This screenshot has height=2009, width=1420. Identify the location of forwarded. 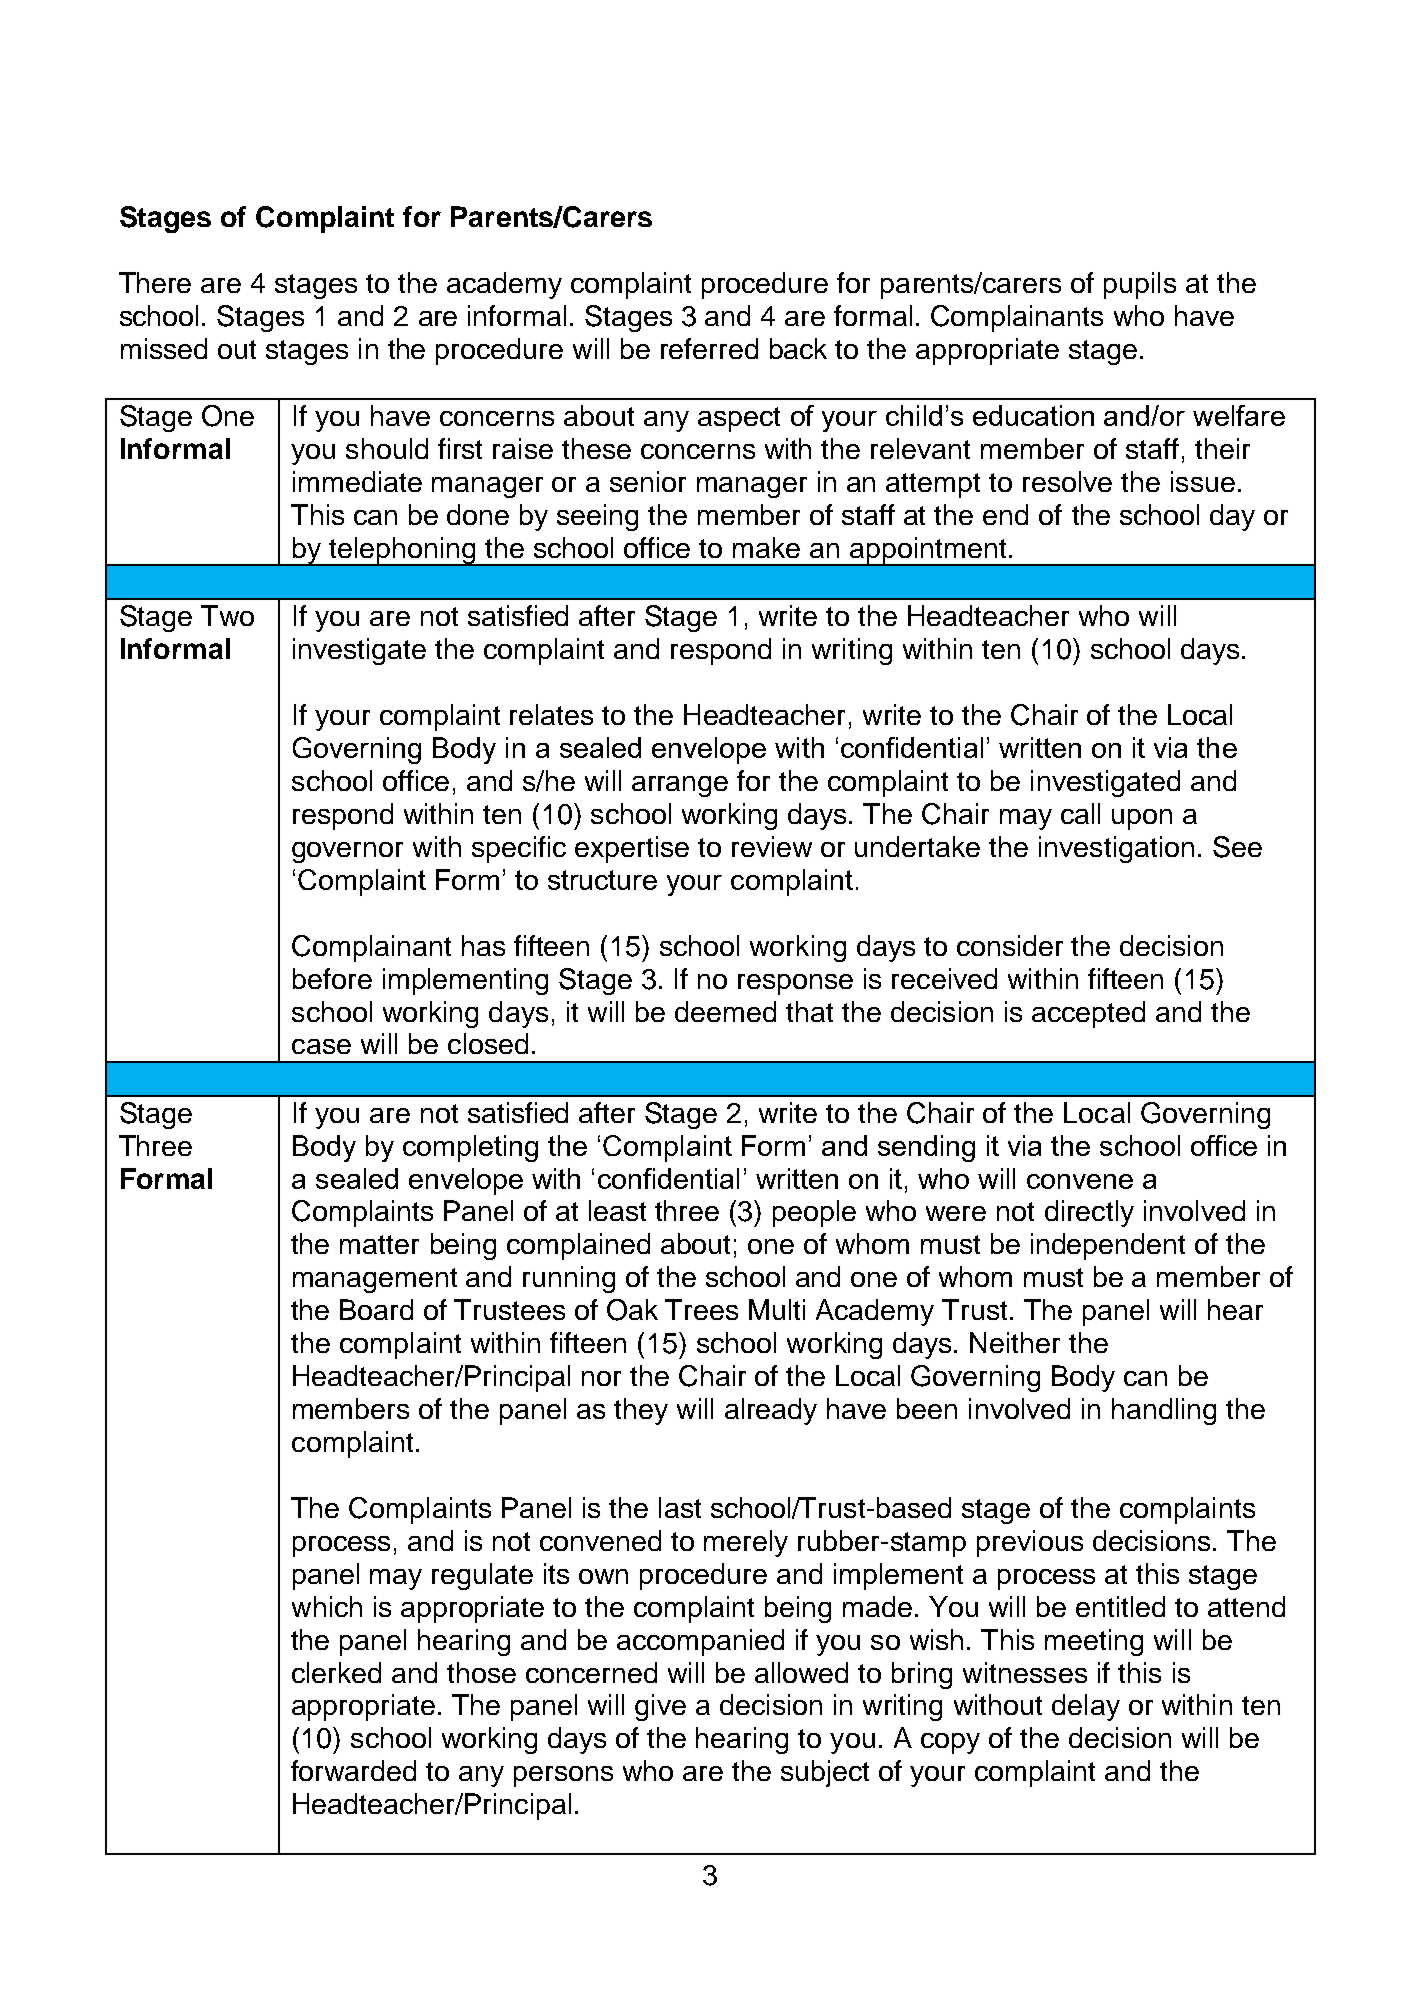
(353, 1770).
